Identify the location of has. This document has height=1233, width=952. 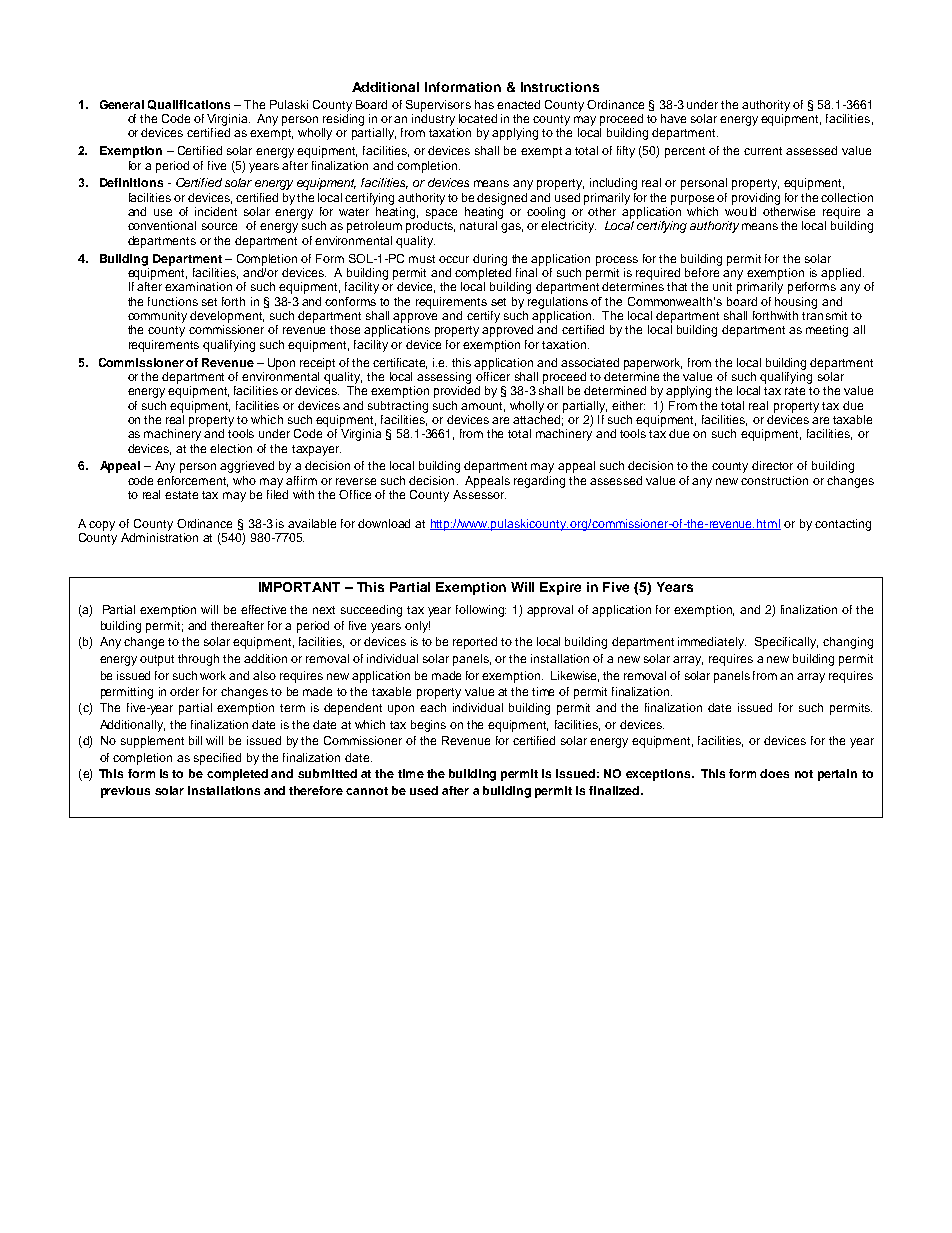
(484, 104).
